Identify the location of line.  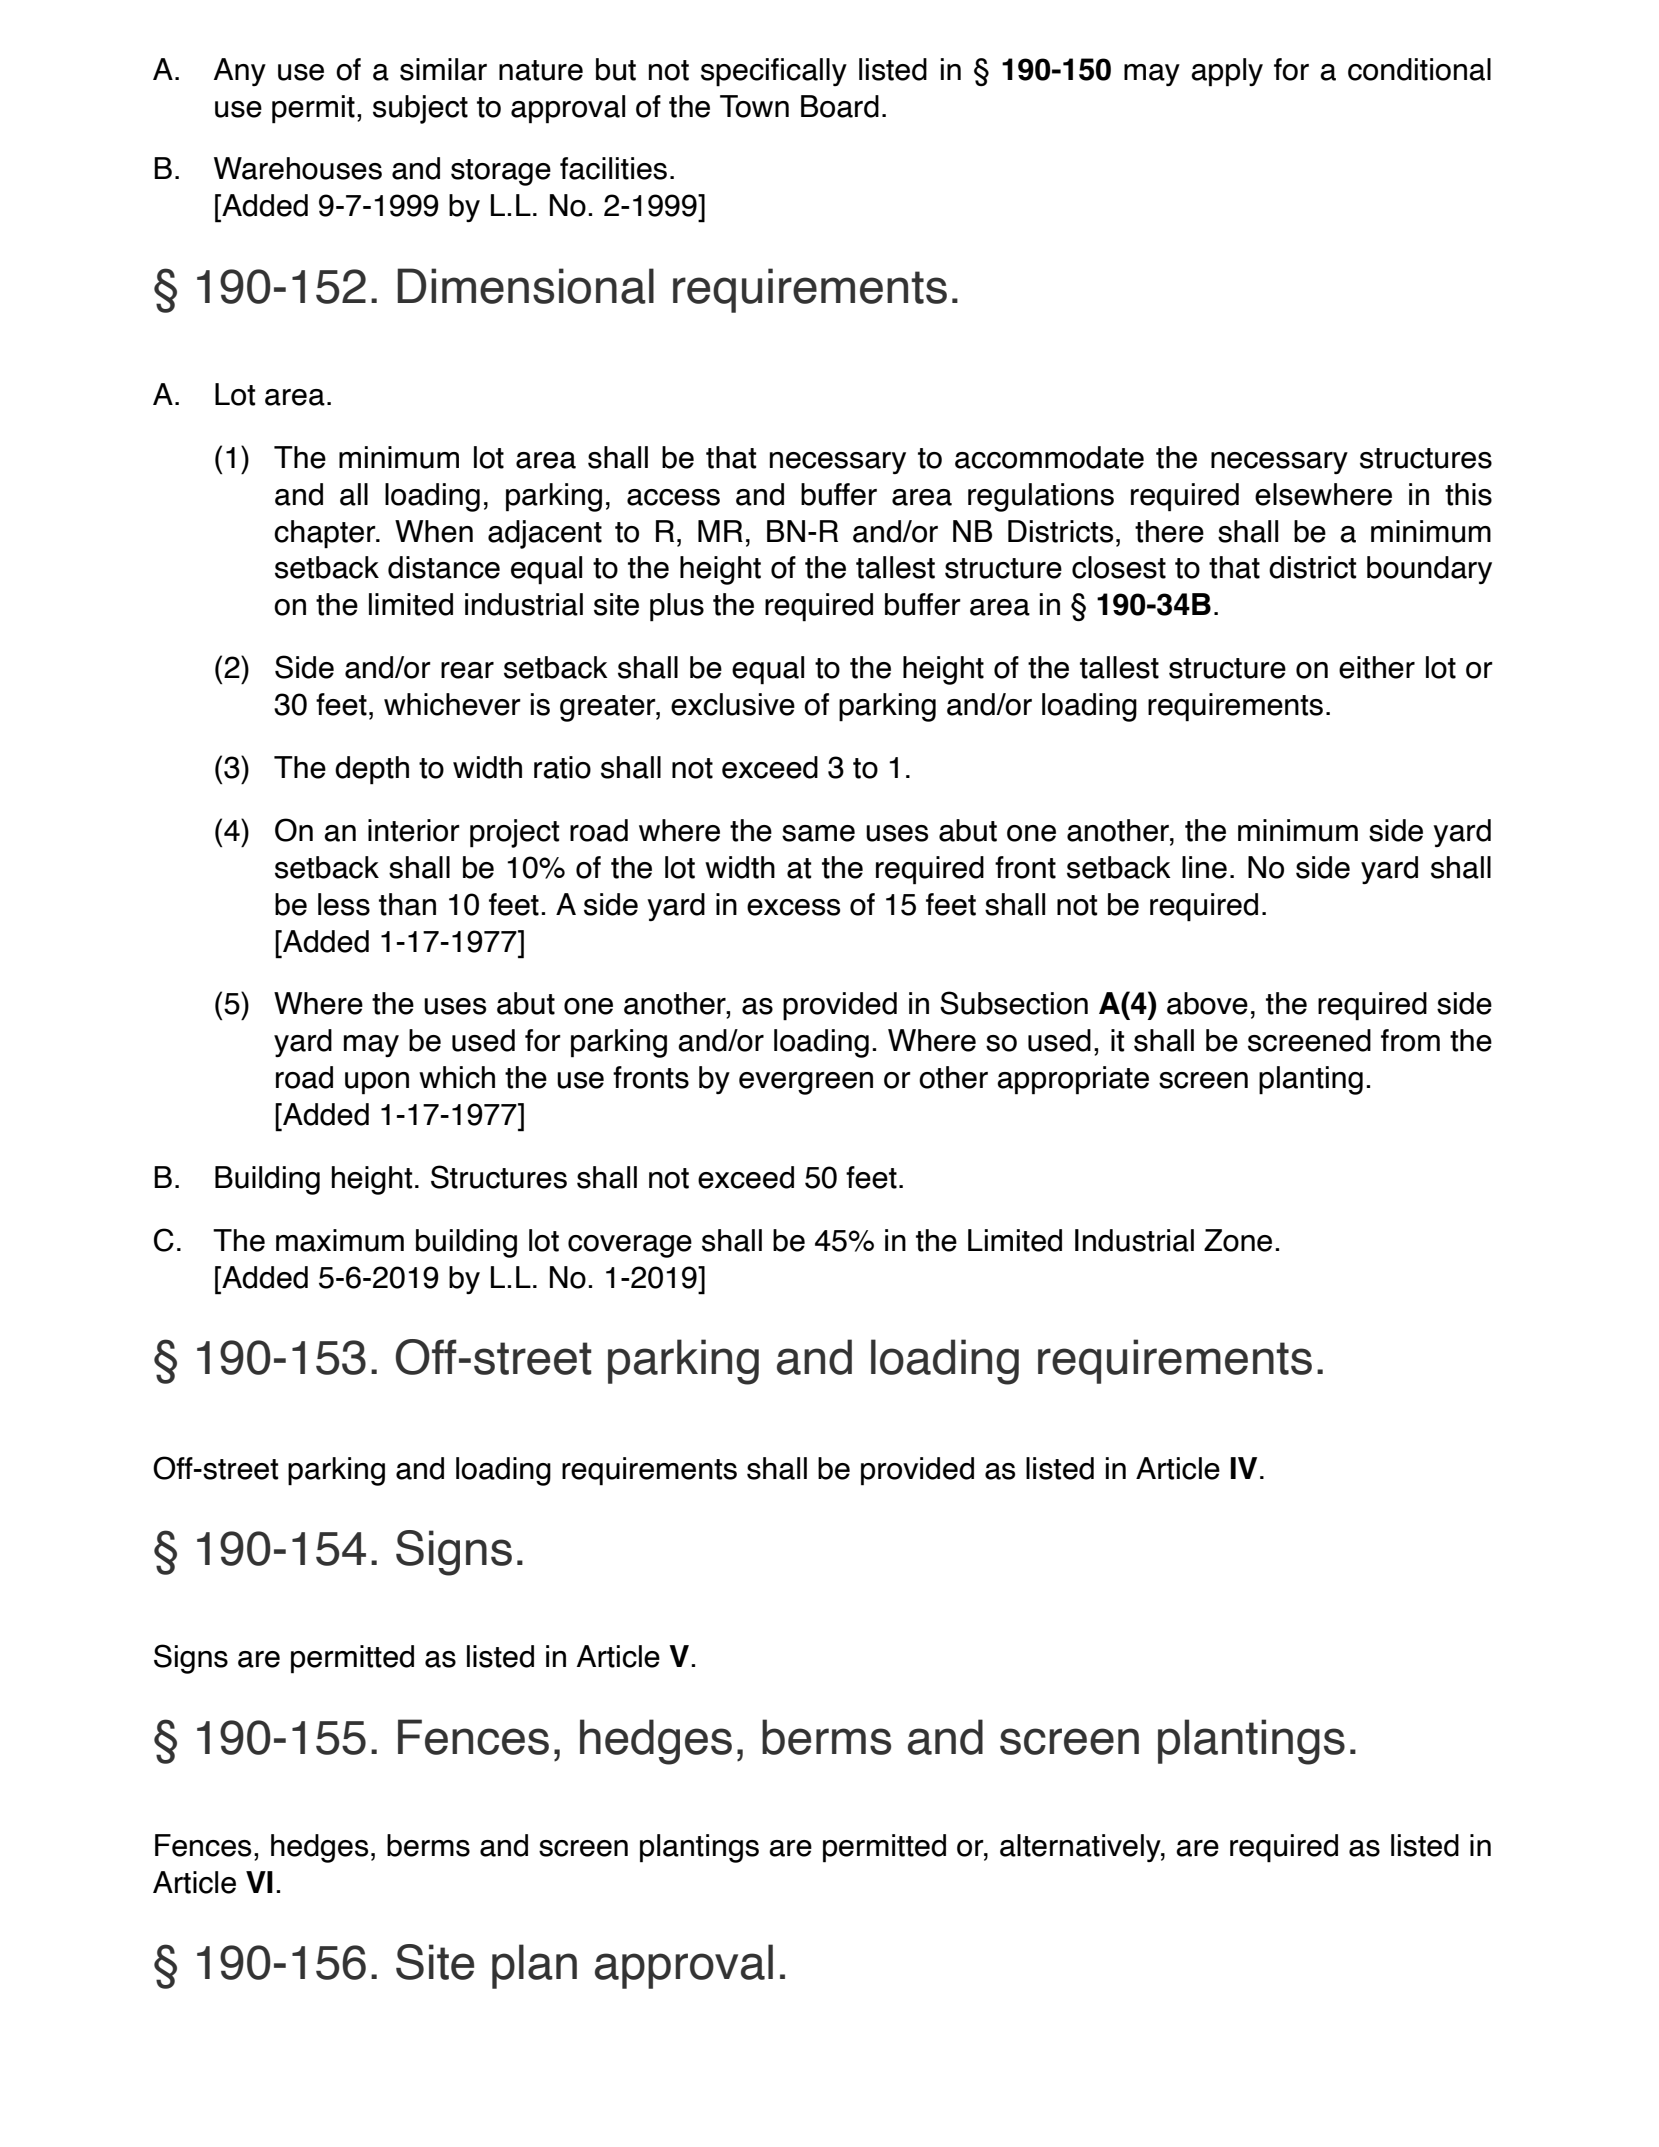
(1204, 867).
